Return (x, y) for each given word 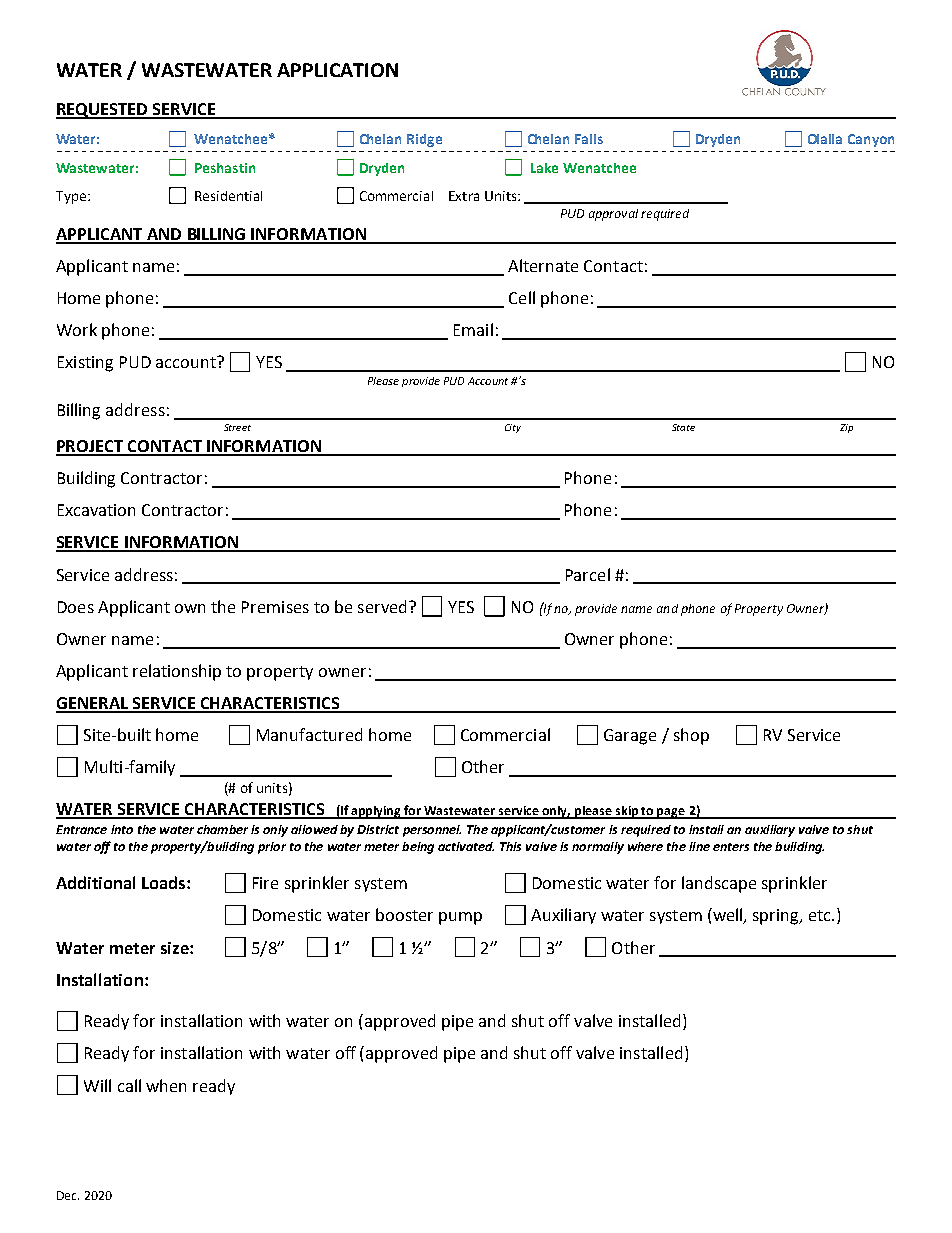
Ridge (424, 140)
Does (76, 607)
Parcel (588, 574)
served (382, 606)
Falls (589, 139)
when (166, 1085)
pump (460, 918)
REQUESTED (103, 111)
